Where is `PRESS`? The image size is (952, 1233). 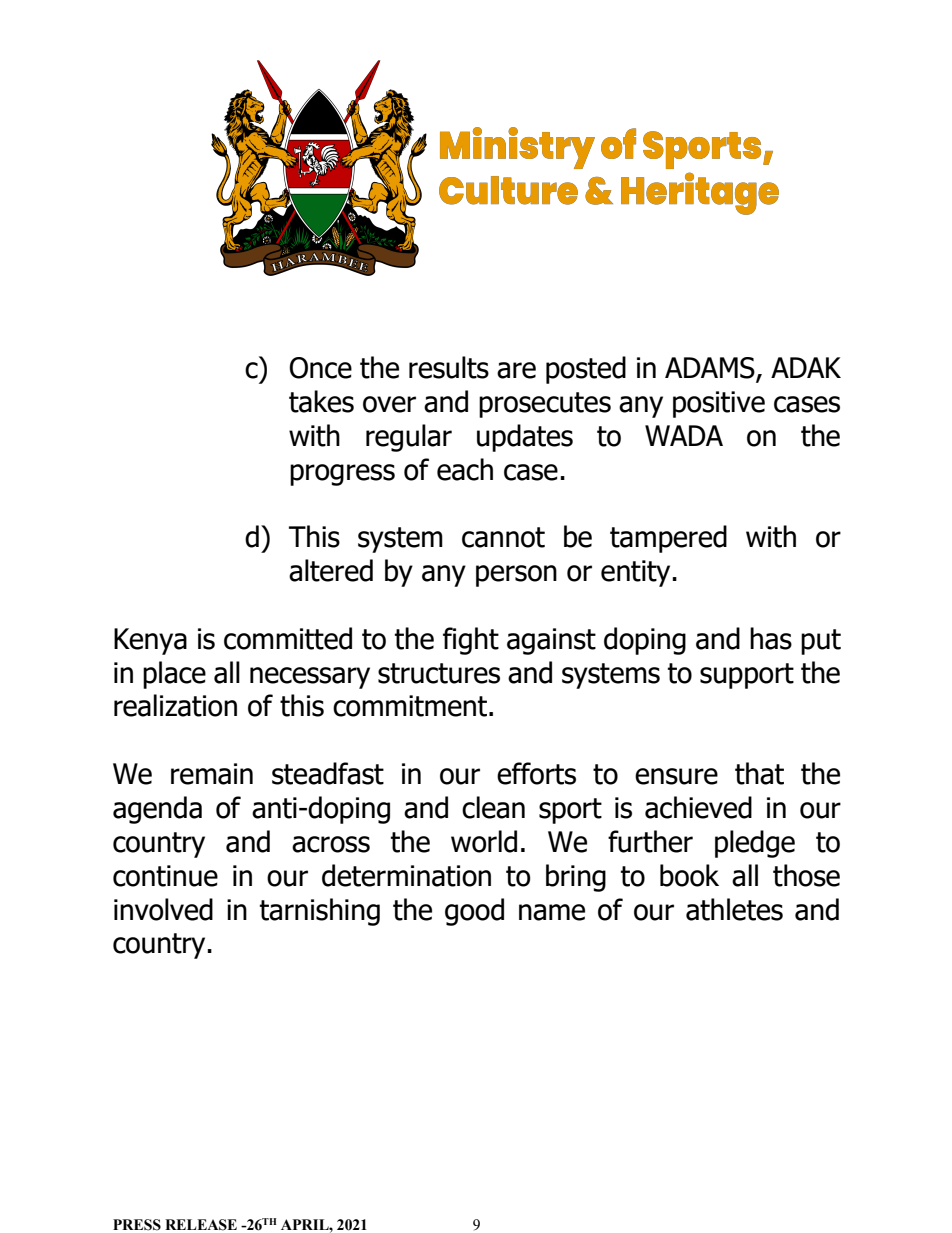
PRESS is located at coordinates (137, 1225).
